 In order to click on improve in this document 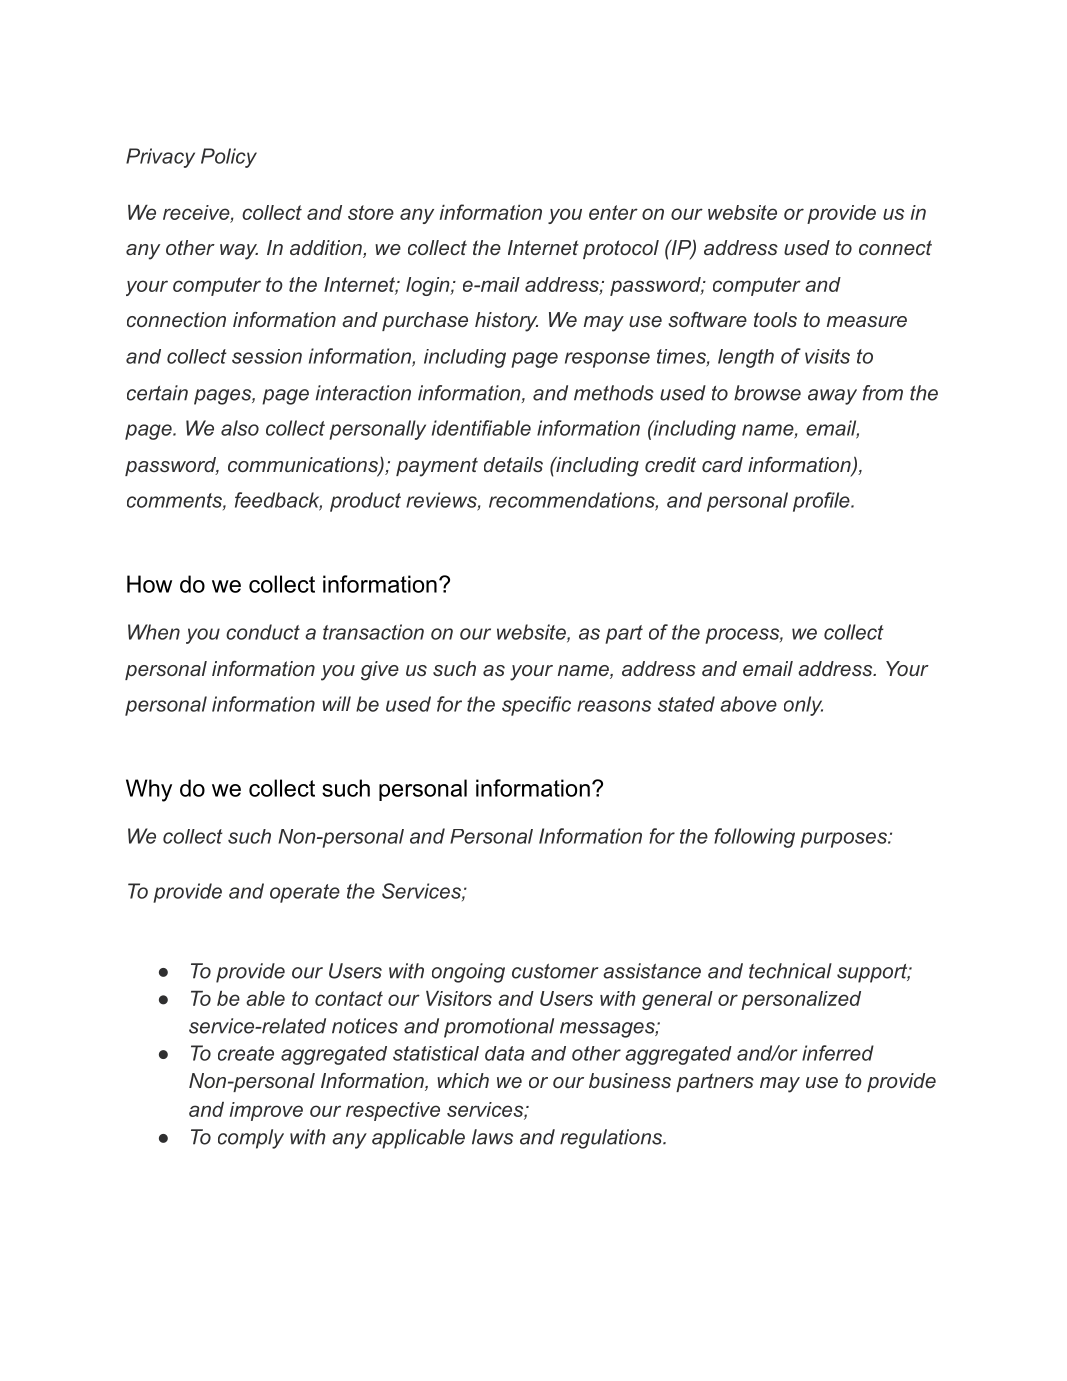, I will do `click(266, 1111)`.
